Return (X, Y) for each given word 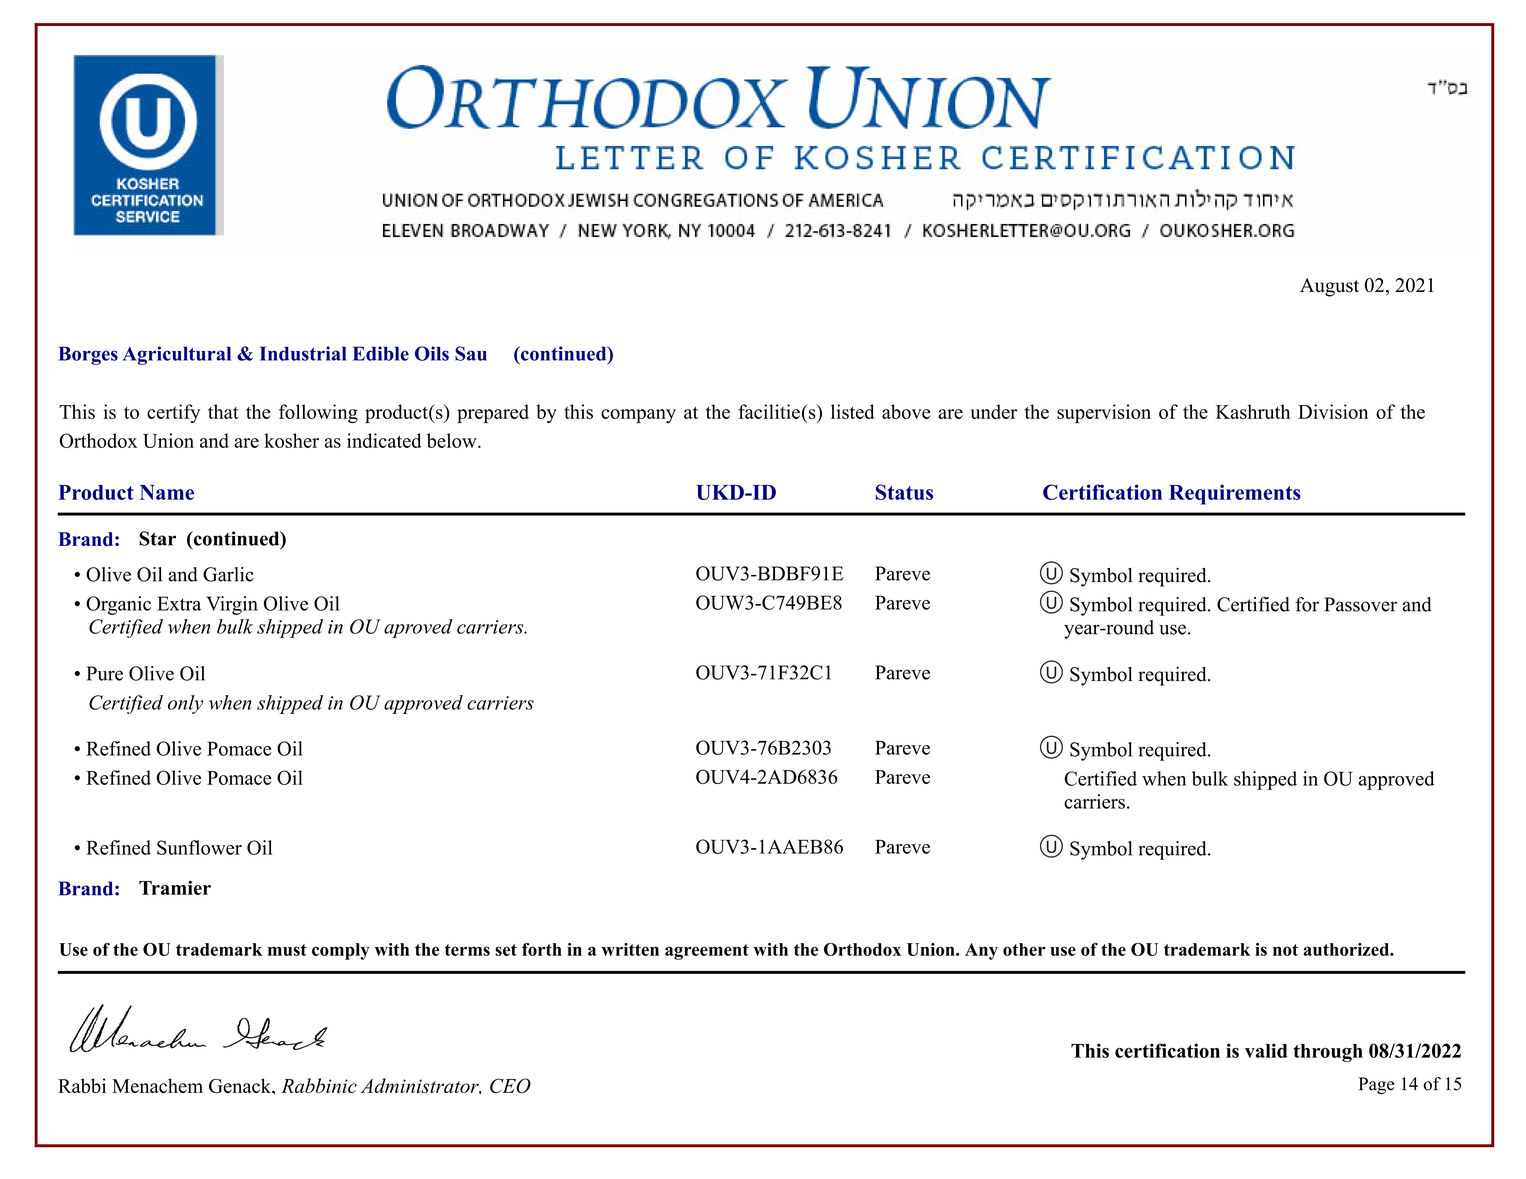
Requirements (1235, 494)
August (1329, 287)
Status (904, 492)
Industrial (303, 353)
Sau (471, 353)
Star (157, 538)
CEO (510, 1086)
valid (1266, 1050)
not (1285, 950)
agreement (707, 952)
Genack (241, 1086)
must (287, 950)
